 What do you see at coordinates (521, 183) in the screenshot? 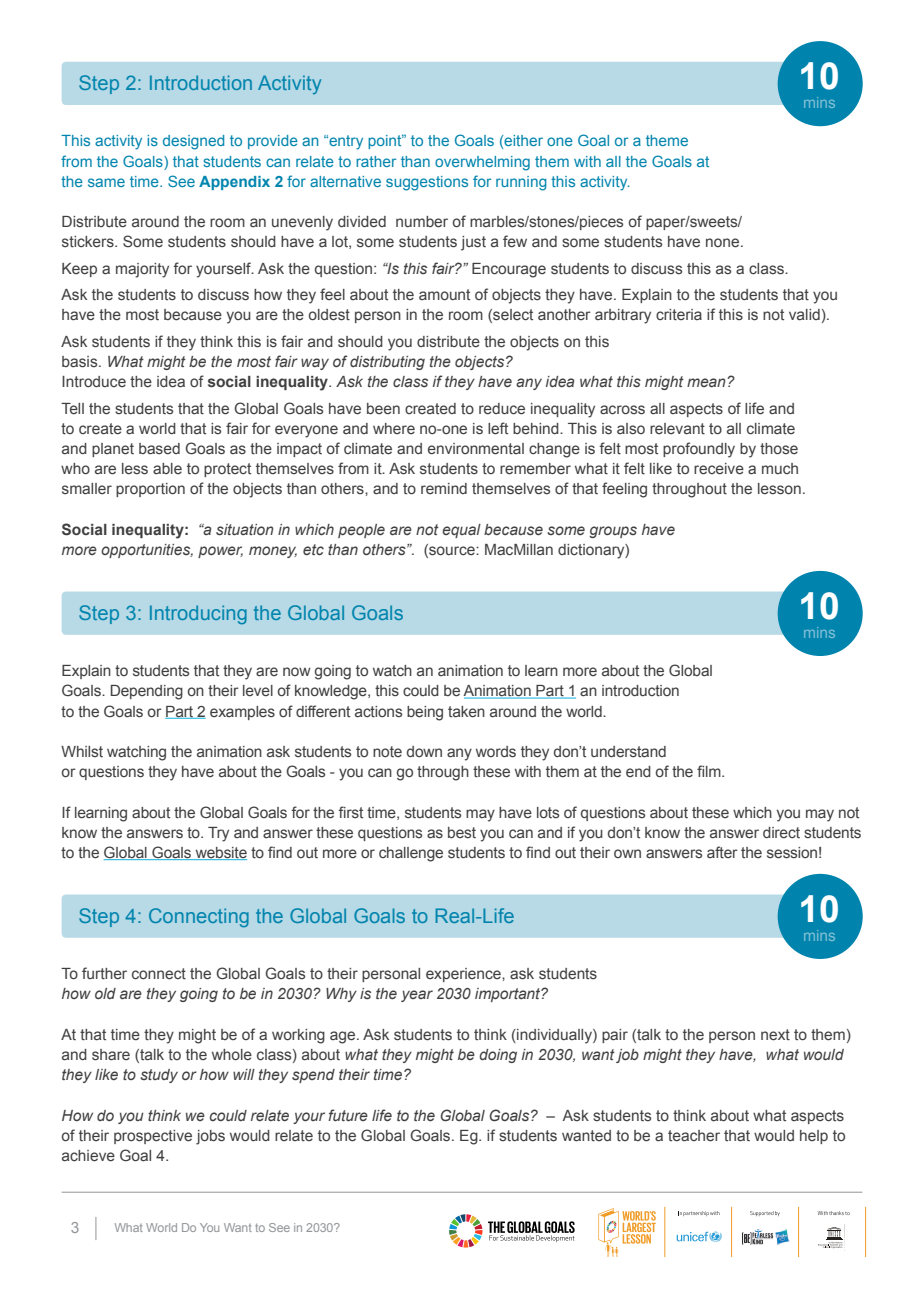
I see `running` at bounding box center [521, 183].
